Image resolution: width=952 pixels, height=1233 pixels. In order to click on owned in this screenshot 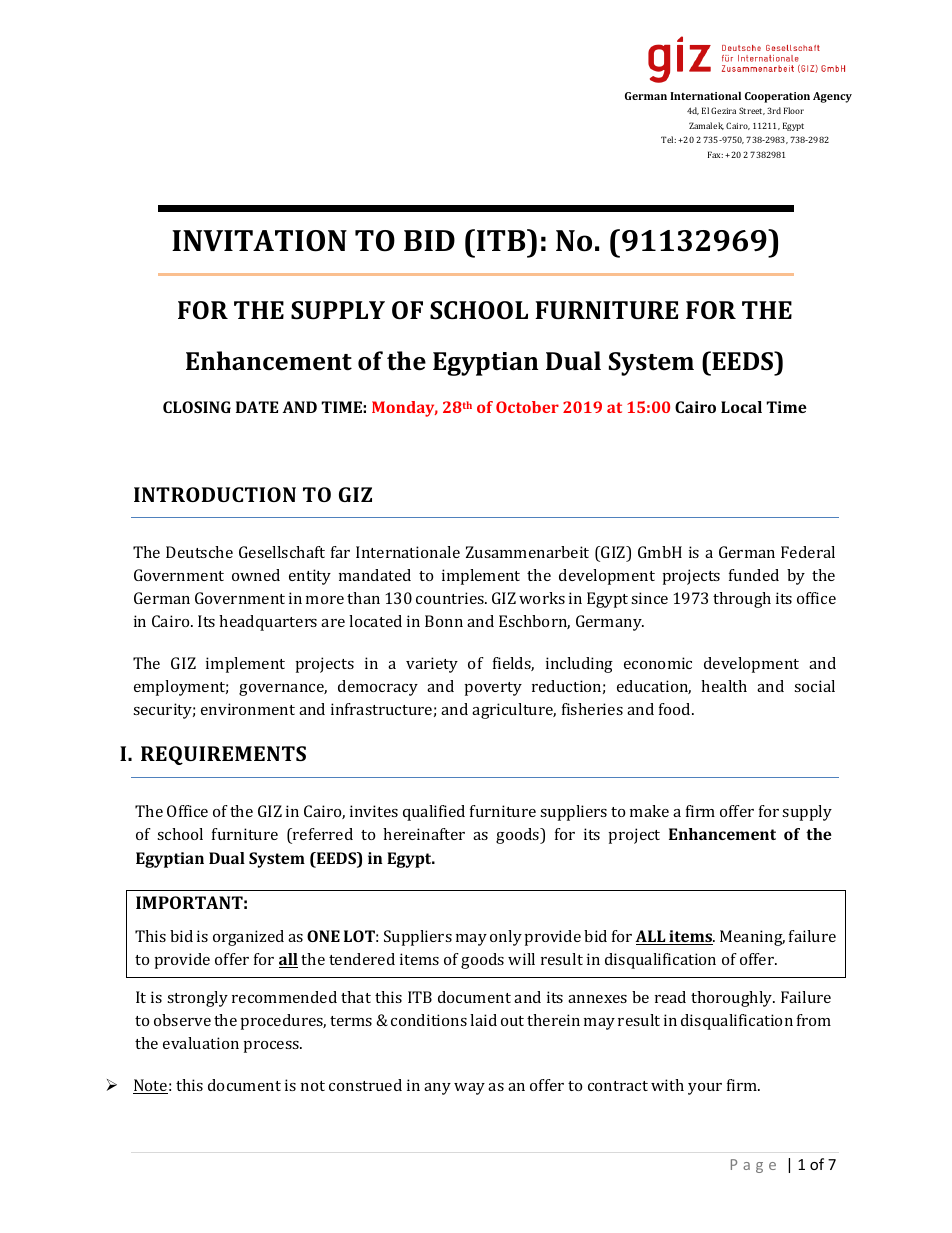, I will do `click(256, 575)`.
